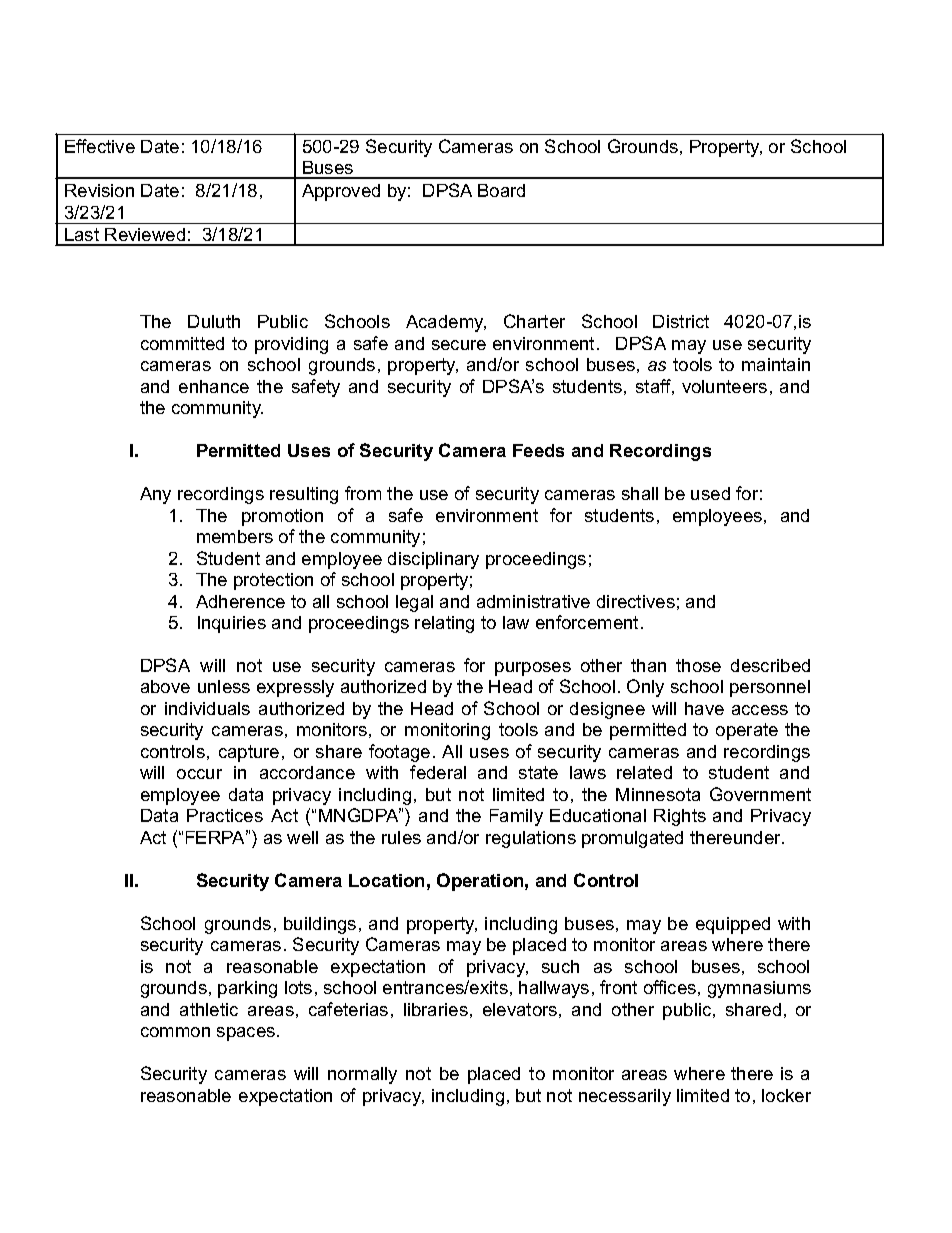 This screenshot has height=1233, width=952. What do you see at coordinates (710, 493) in the screenshot?
I see `used` at bounding box center [710, 493].
